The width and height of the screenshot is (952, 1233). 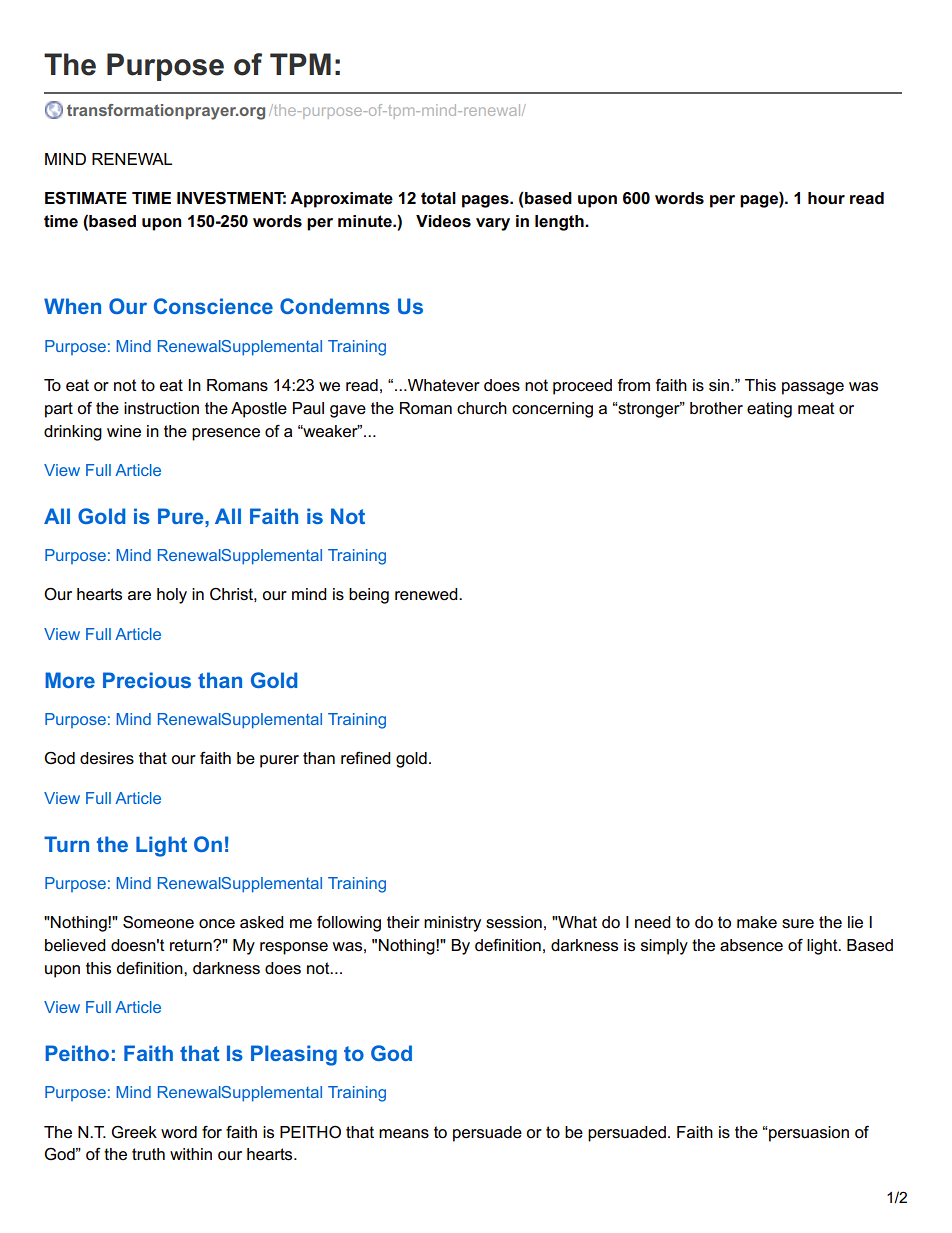 I want to click on hour, so click(x=826, y=198).
